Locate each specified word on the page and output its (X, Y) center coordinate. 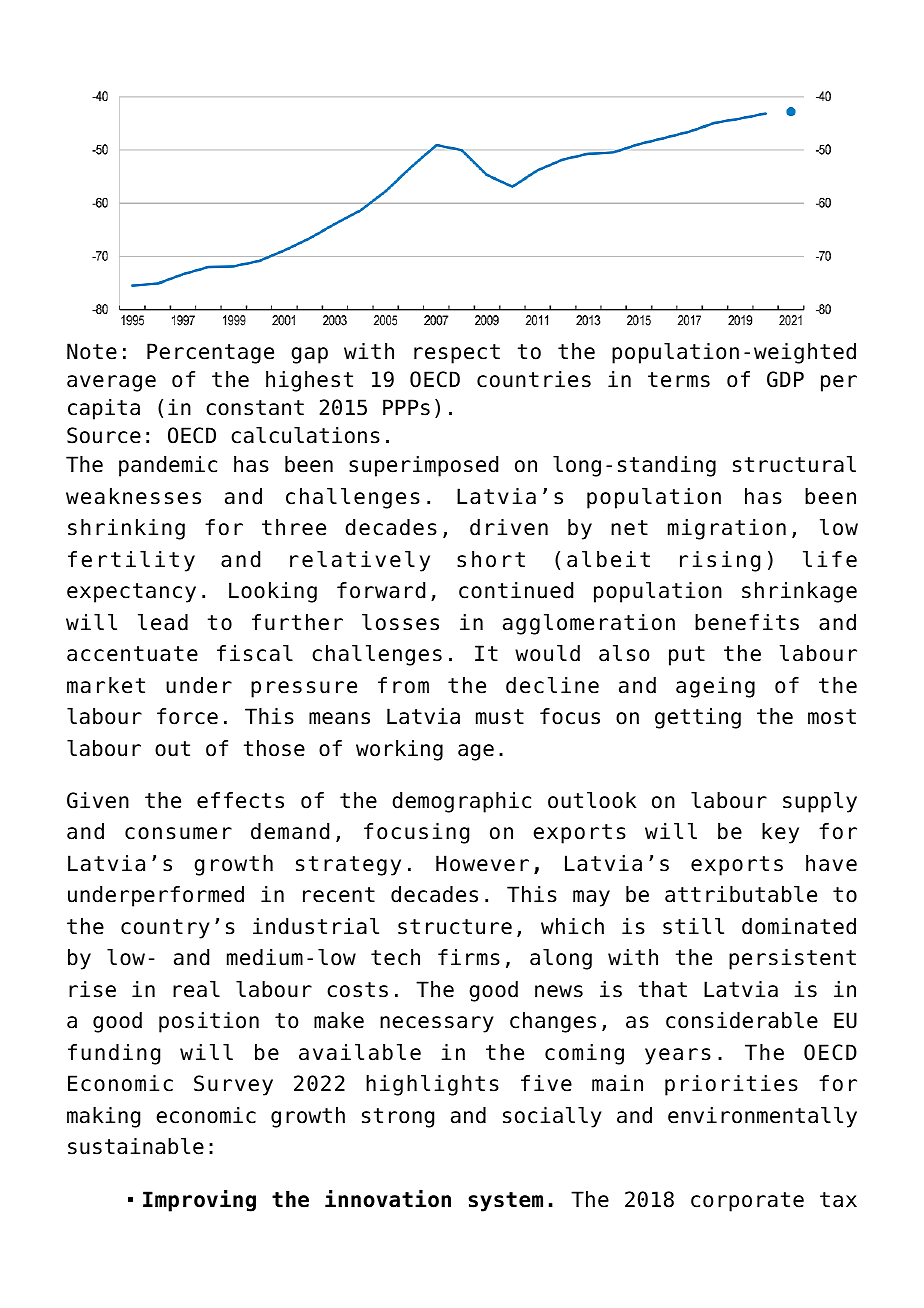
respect (457, 354)
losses (400, 622)
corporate (747, 1202)
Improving (199, 1201)
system (505, 1202)
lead (163, 622)
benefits (747, 622)
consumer (178, 833)
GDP (785, 379)
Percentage (210, 353)
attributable (741, 894)
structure (455, 927)
